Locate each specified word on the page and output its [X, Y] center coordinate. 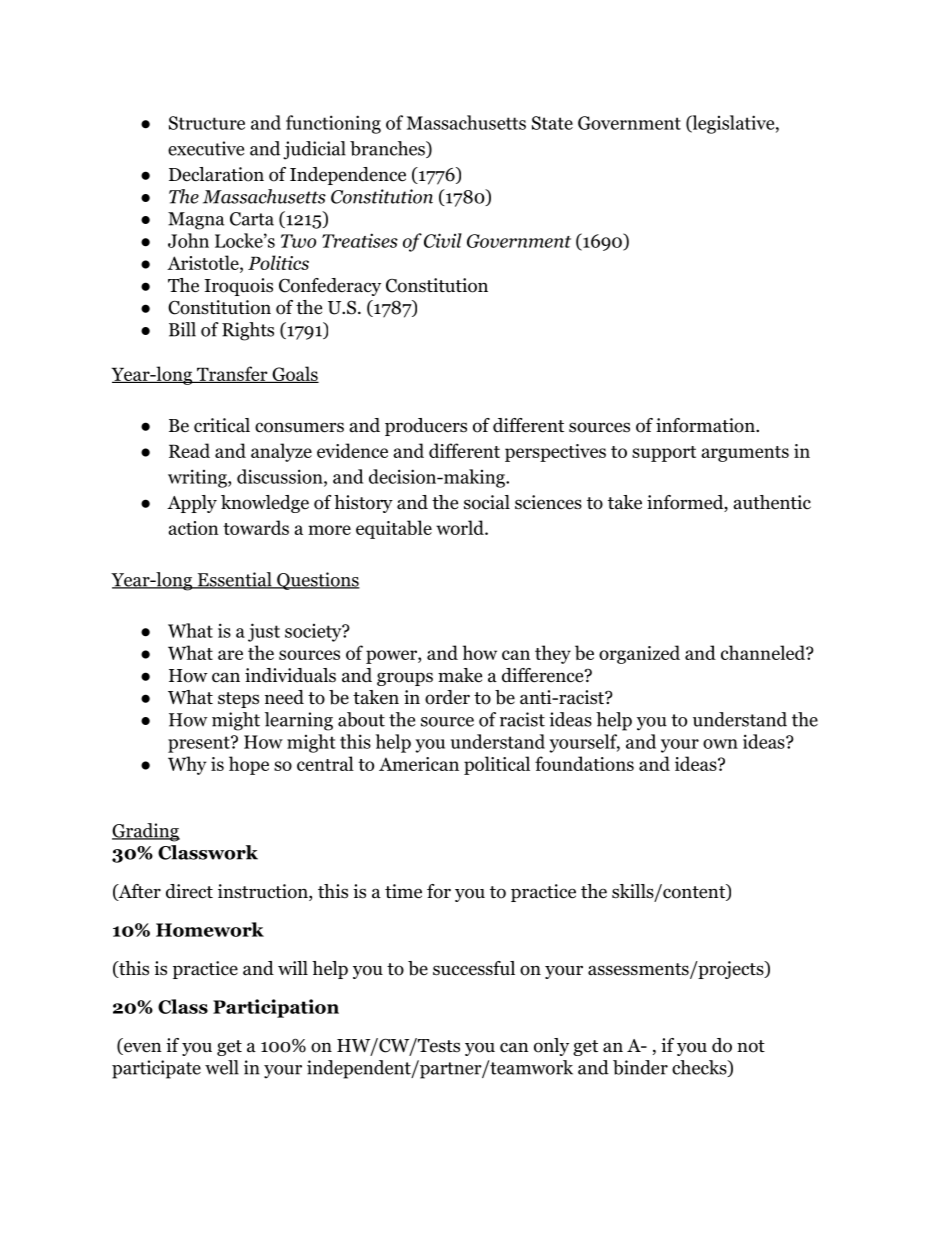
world [461, 527]
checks [700, 1068]
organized [639, 654]
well [222, 1067]
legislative [732, 124]
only [551, 1047]
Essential [234, 580]
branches [388, 149]
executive [206, 148]
